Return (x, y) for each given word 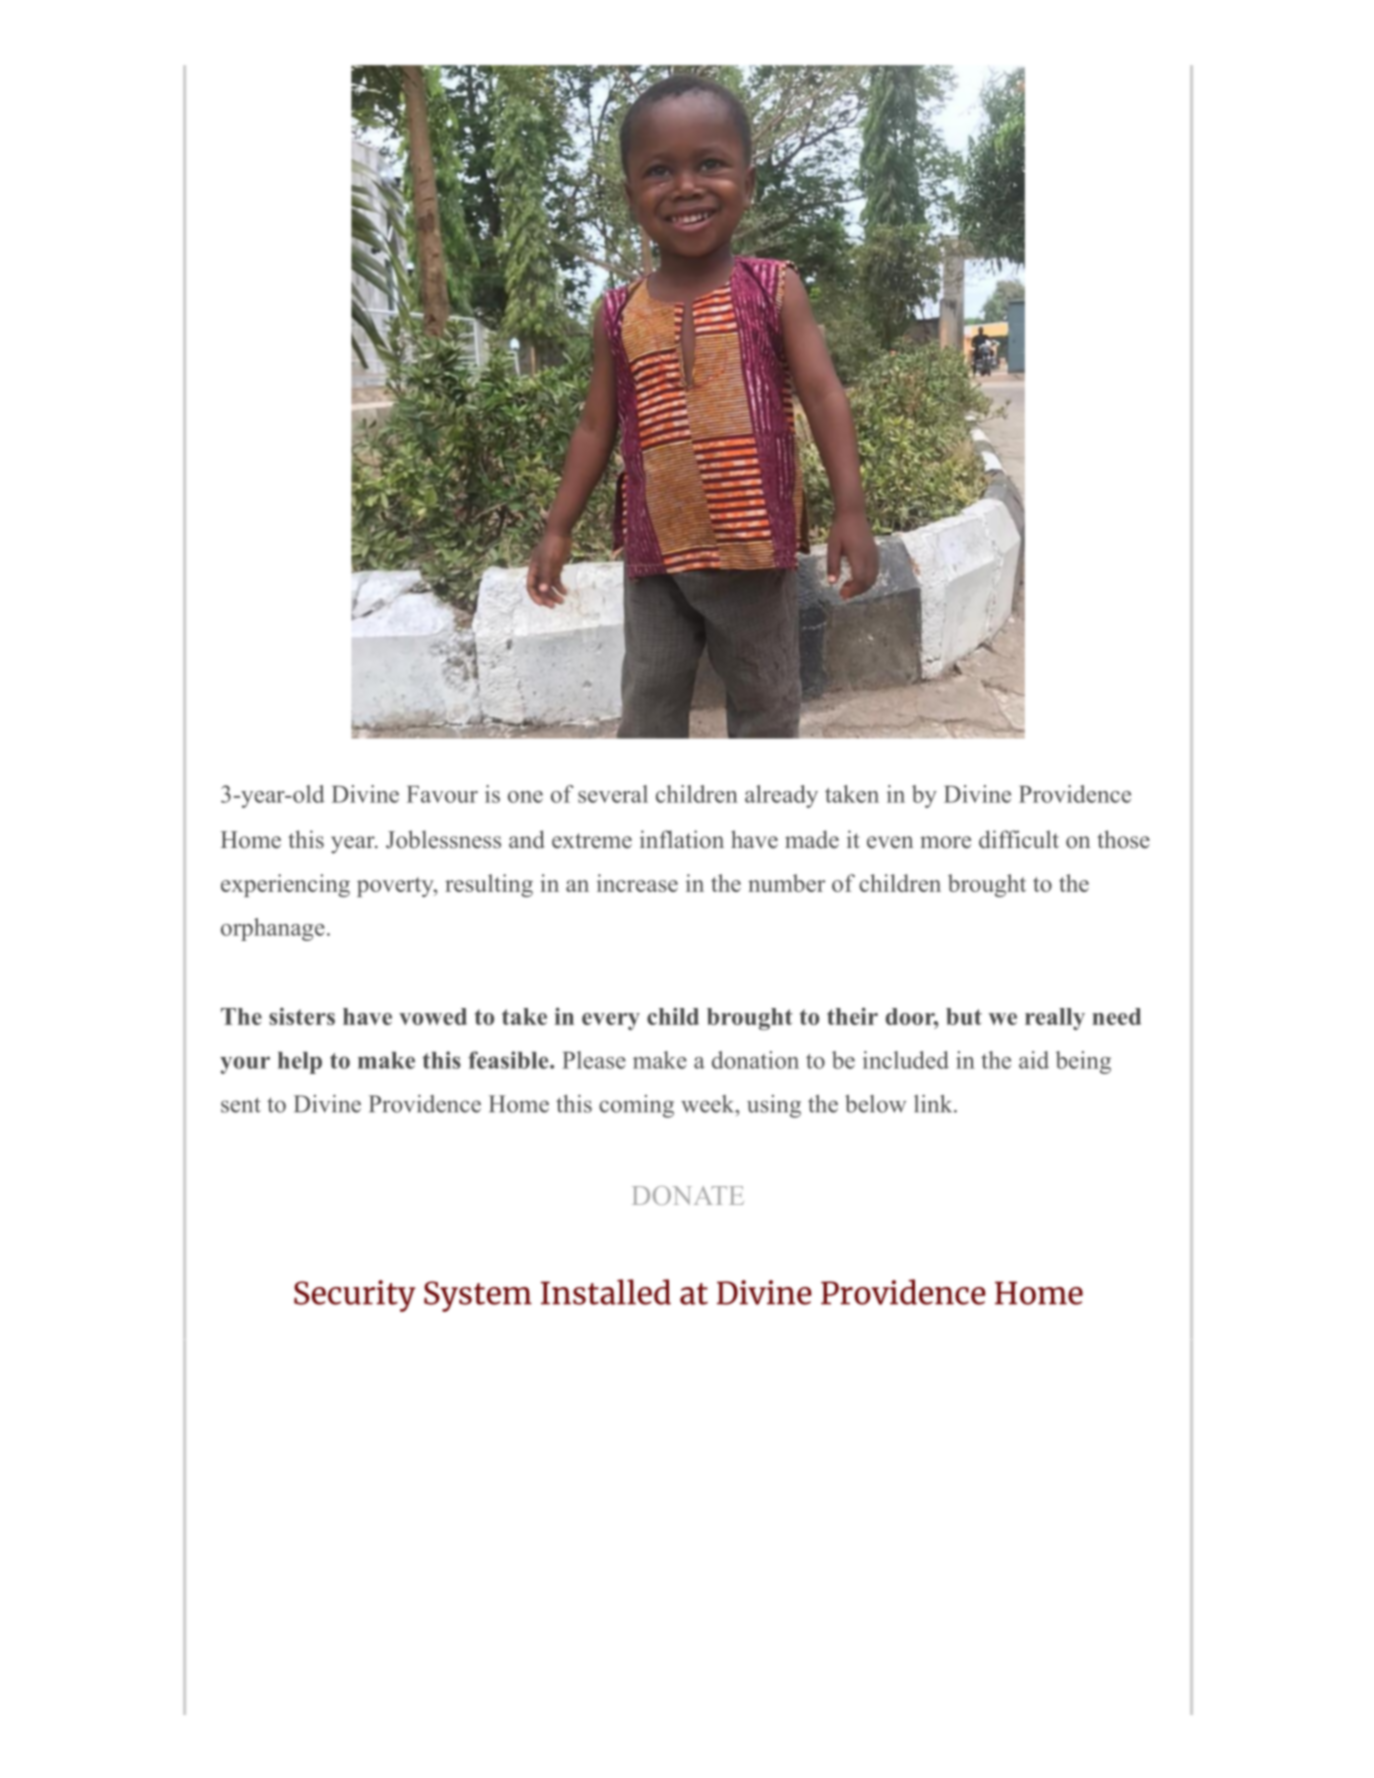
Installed (606, 1292)
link (933, 1103)
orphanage (273, 929)
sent (241, 1105)
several (613, 794)
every (611, 1021)
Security (355, 1296)
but (964, 1016)
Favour (442, 794)
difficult (1019, 839)
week (708, 1104)
